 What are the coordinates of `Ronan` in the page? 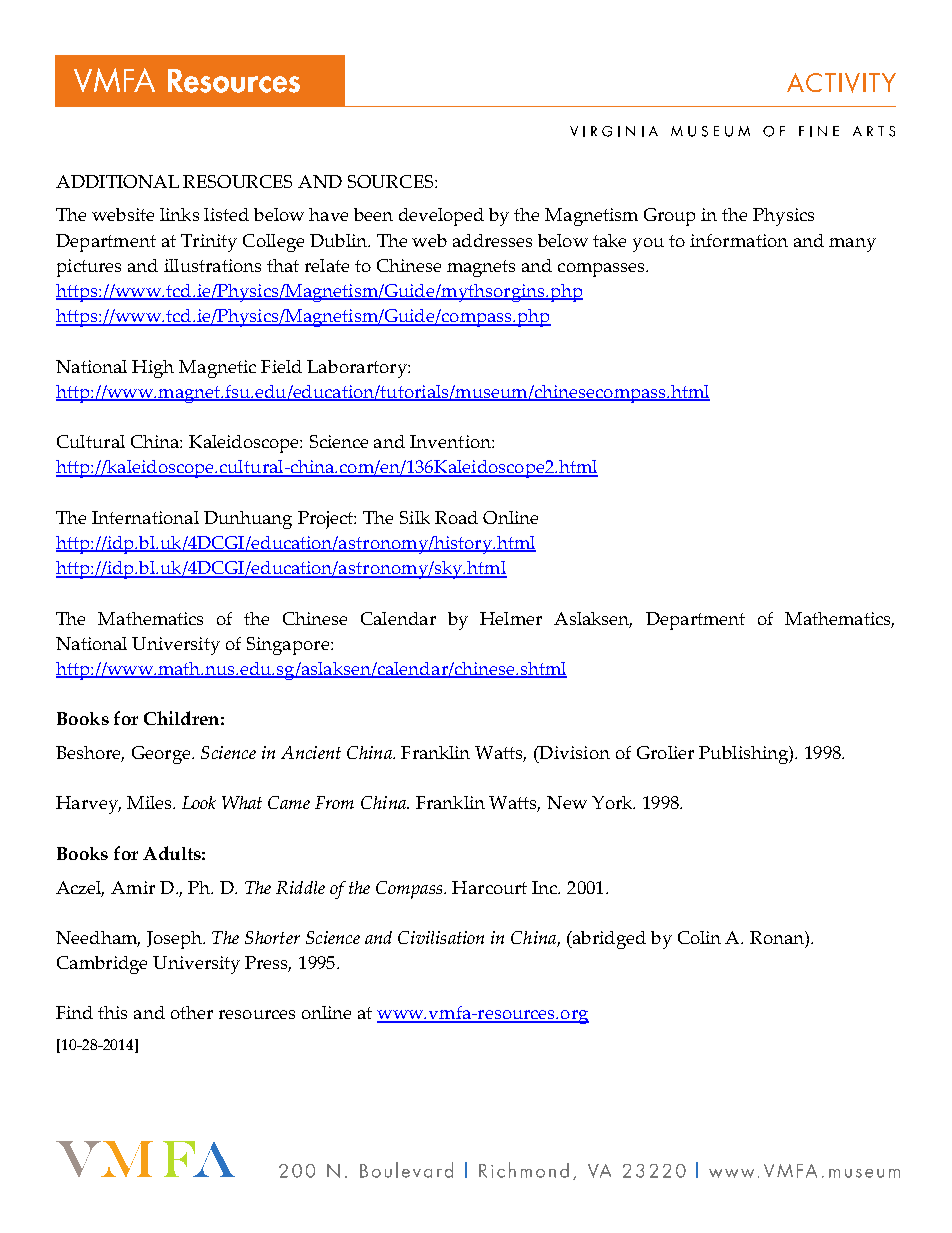 It's located at (778, 937).
